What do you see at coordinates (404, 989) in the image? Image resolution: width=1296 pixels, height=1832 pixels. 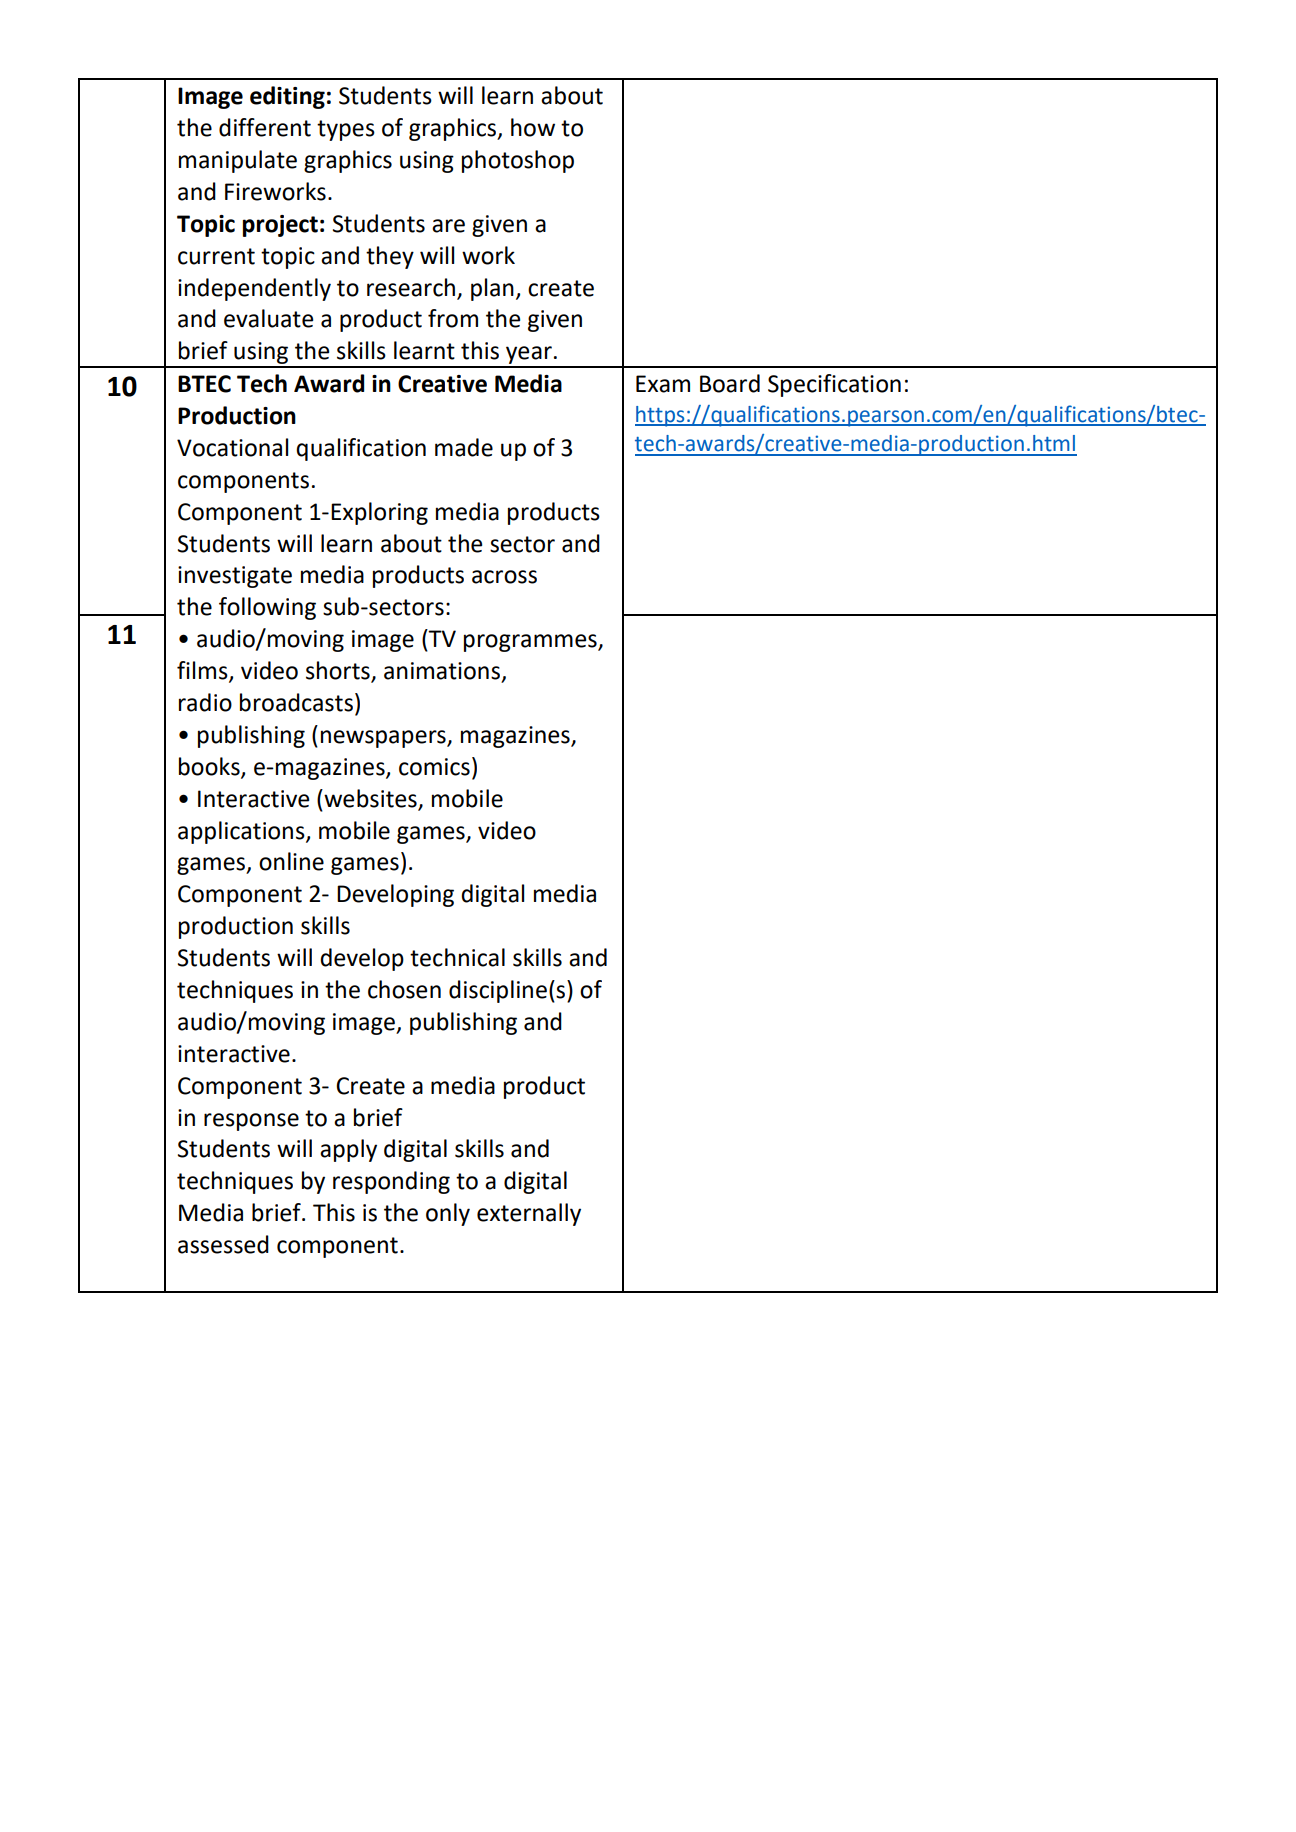 I see `chosen` at bounding box center [404, 989].
